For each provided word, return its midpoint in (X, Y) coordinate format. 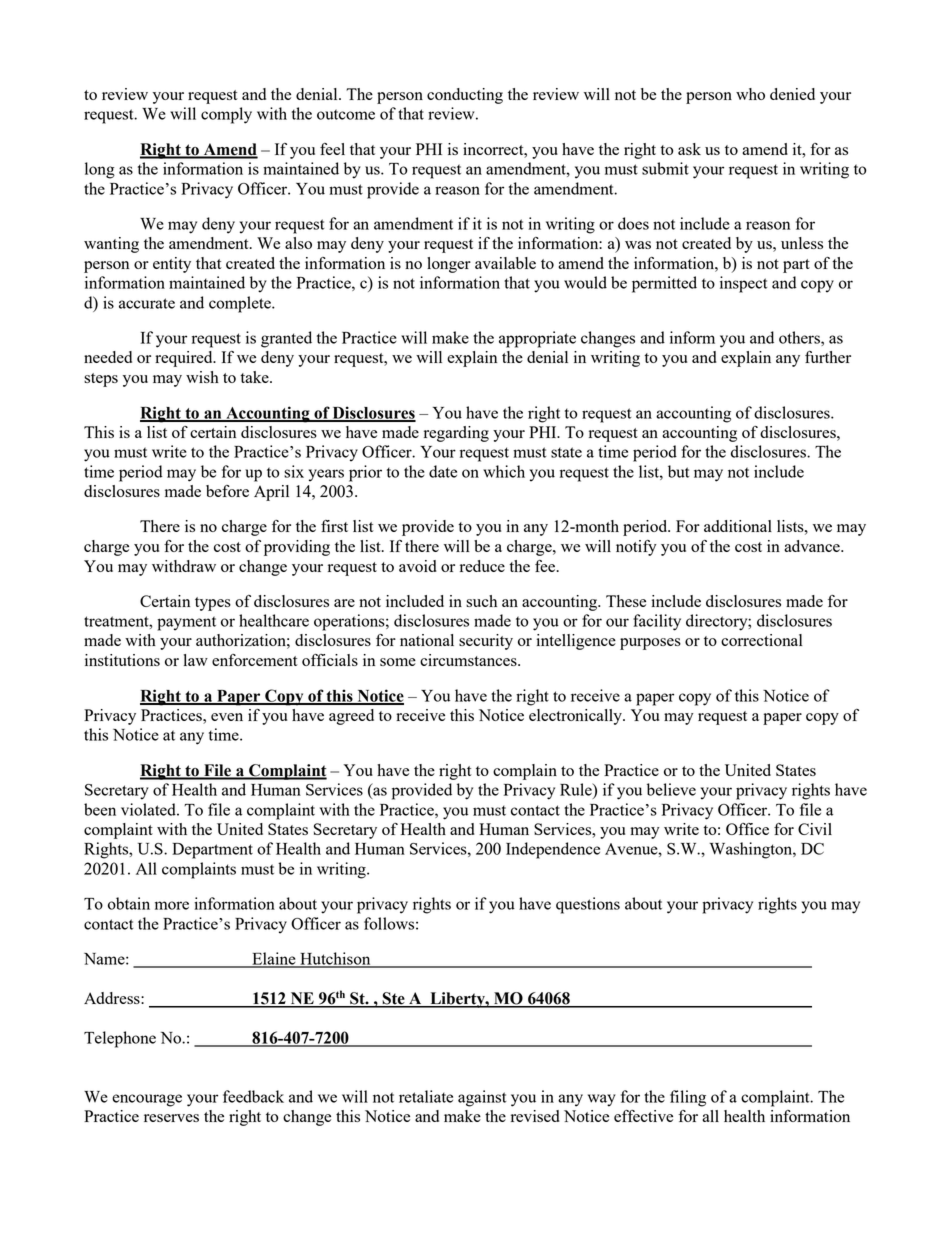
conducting (465, 96)
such (481, 601)
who (750, 94)
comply (226, 115)
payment (186, 623)
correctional (762, 640)
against (482, 1098)
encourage (147, 1100)
